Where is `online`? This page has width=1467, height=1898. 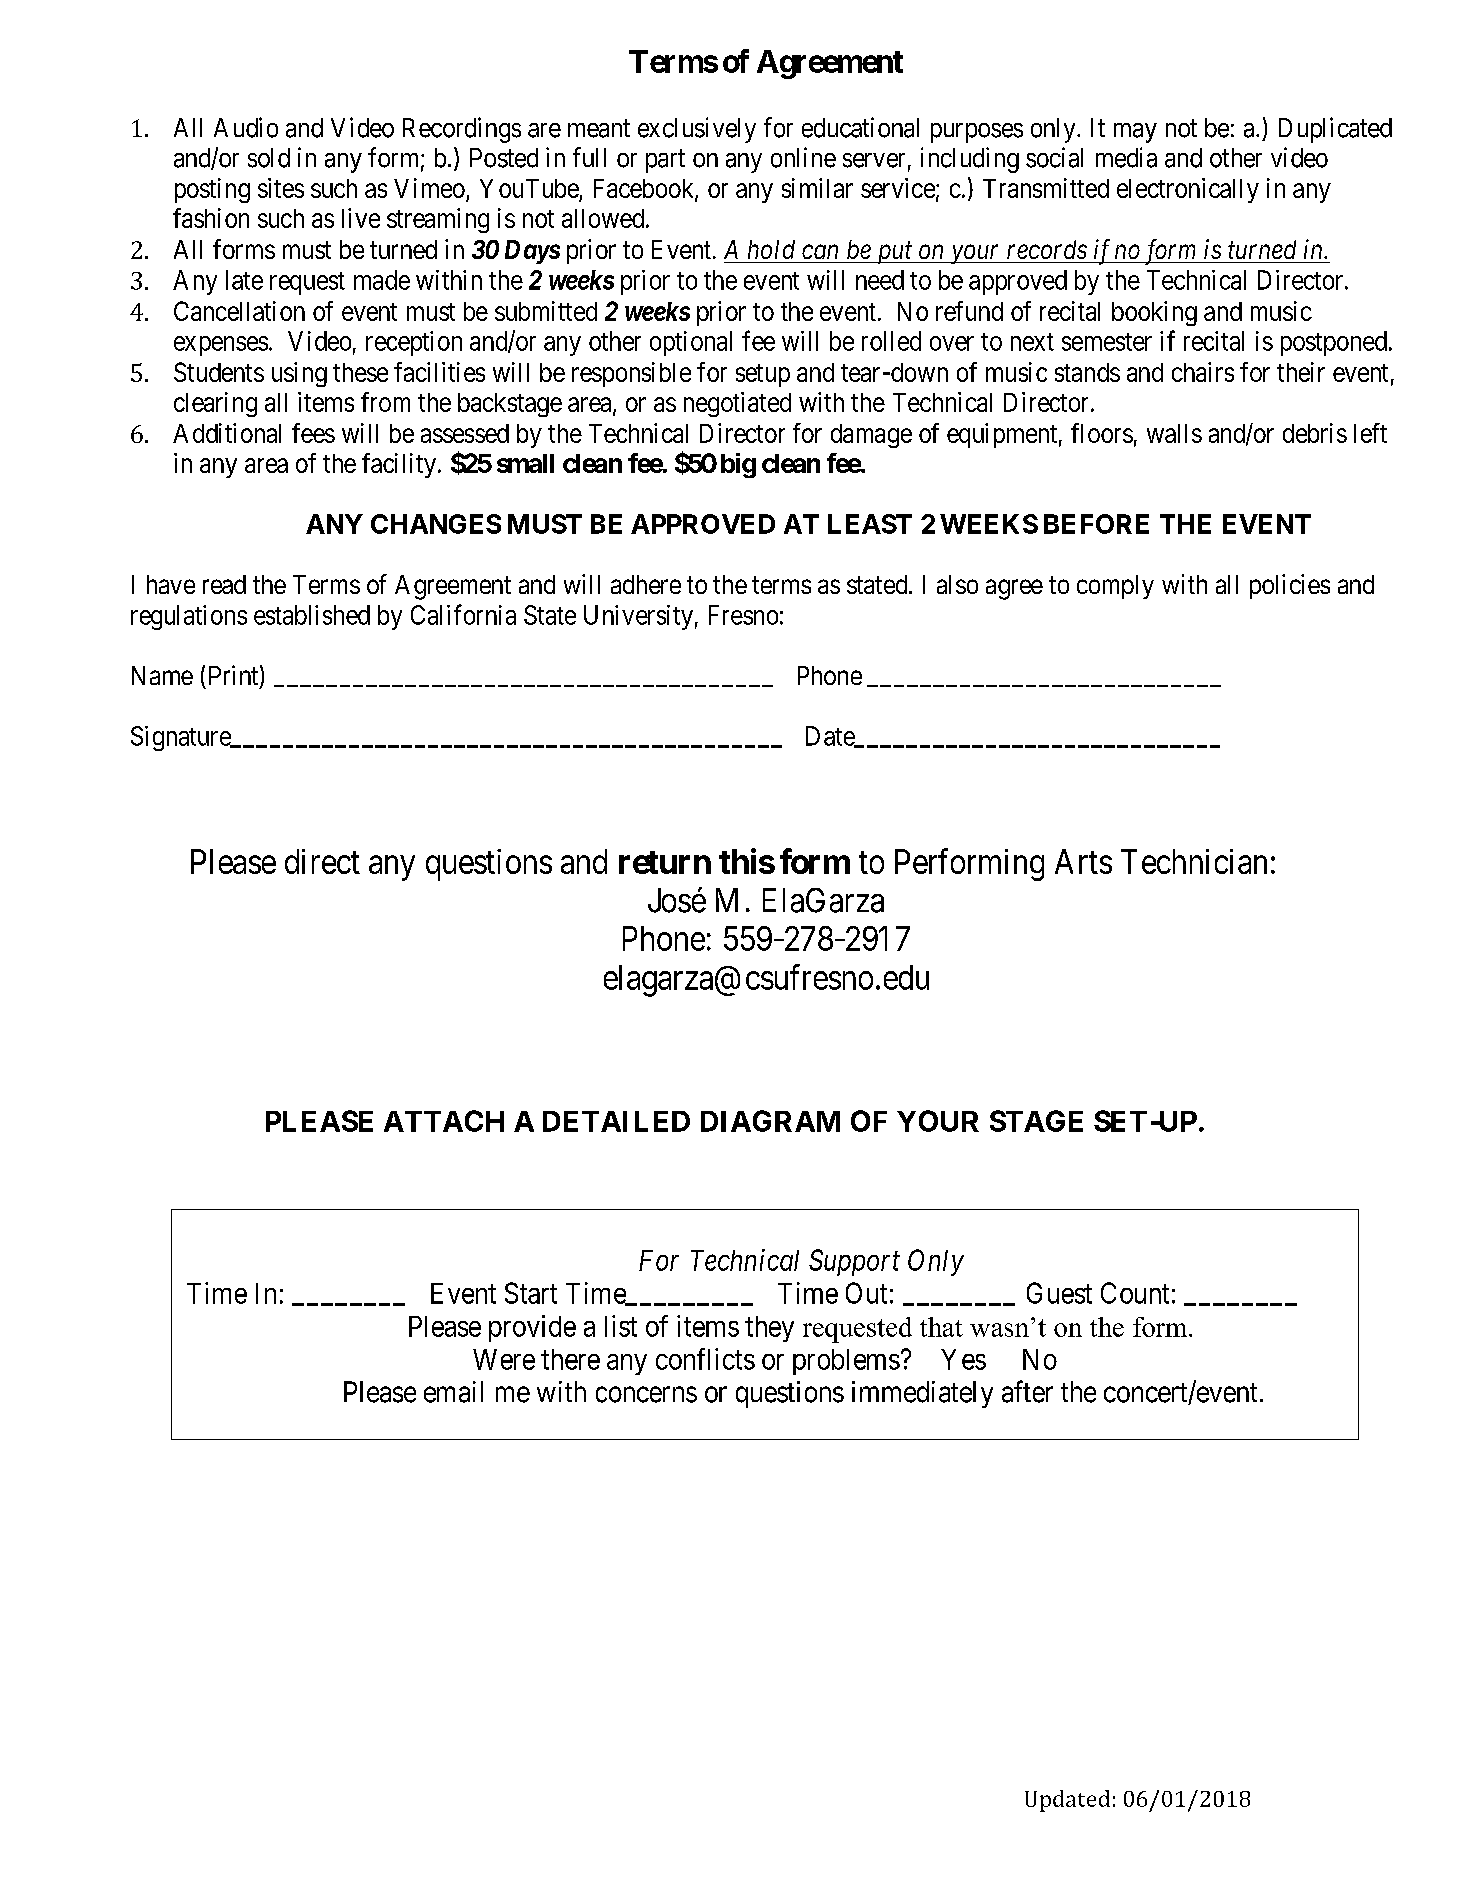 online is located at coordinates (803, 157).
